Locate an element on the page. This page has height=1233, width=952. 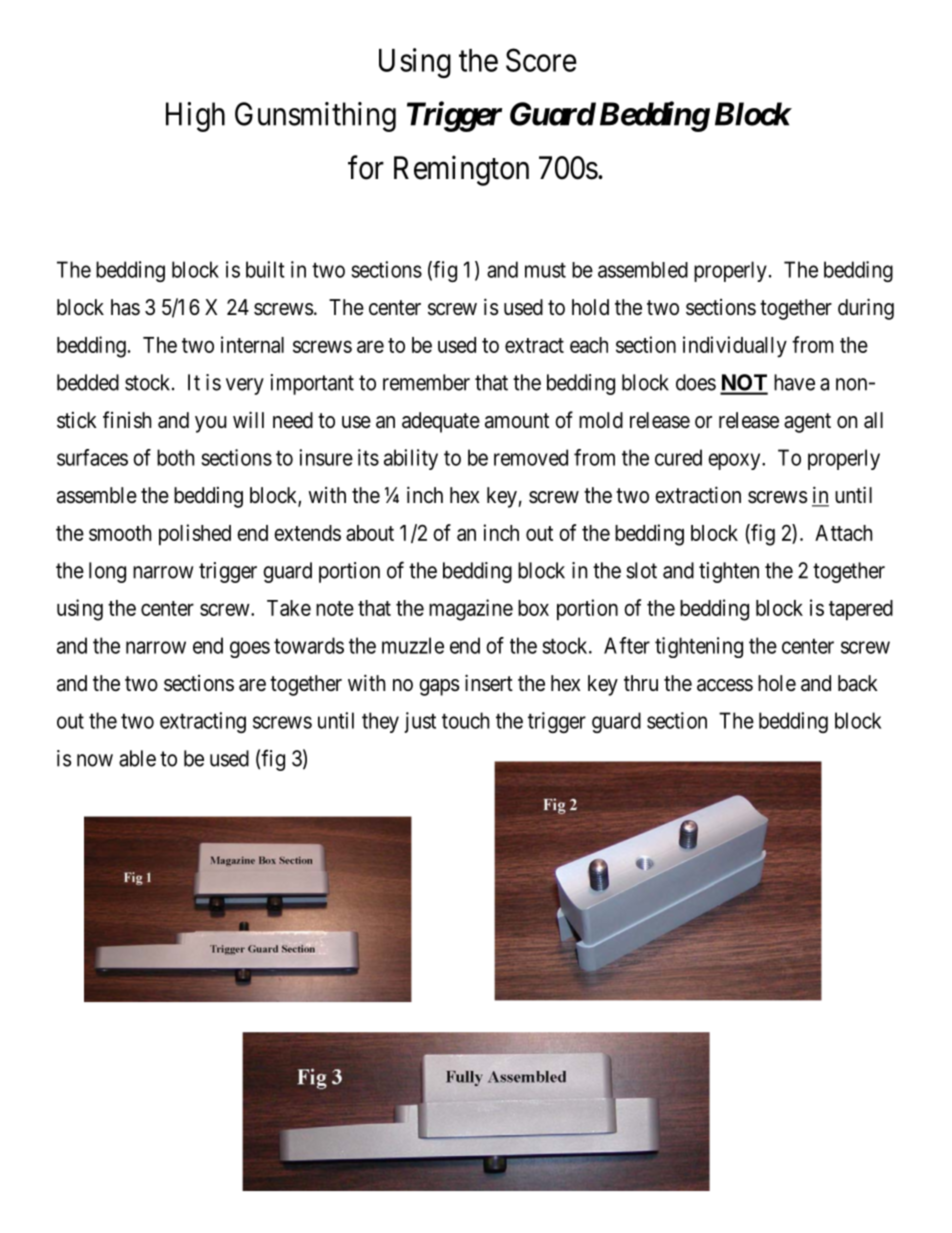
hole is located at coordinates (777, 683).
